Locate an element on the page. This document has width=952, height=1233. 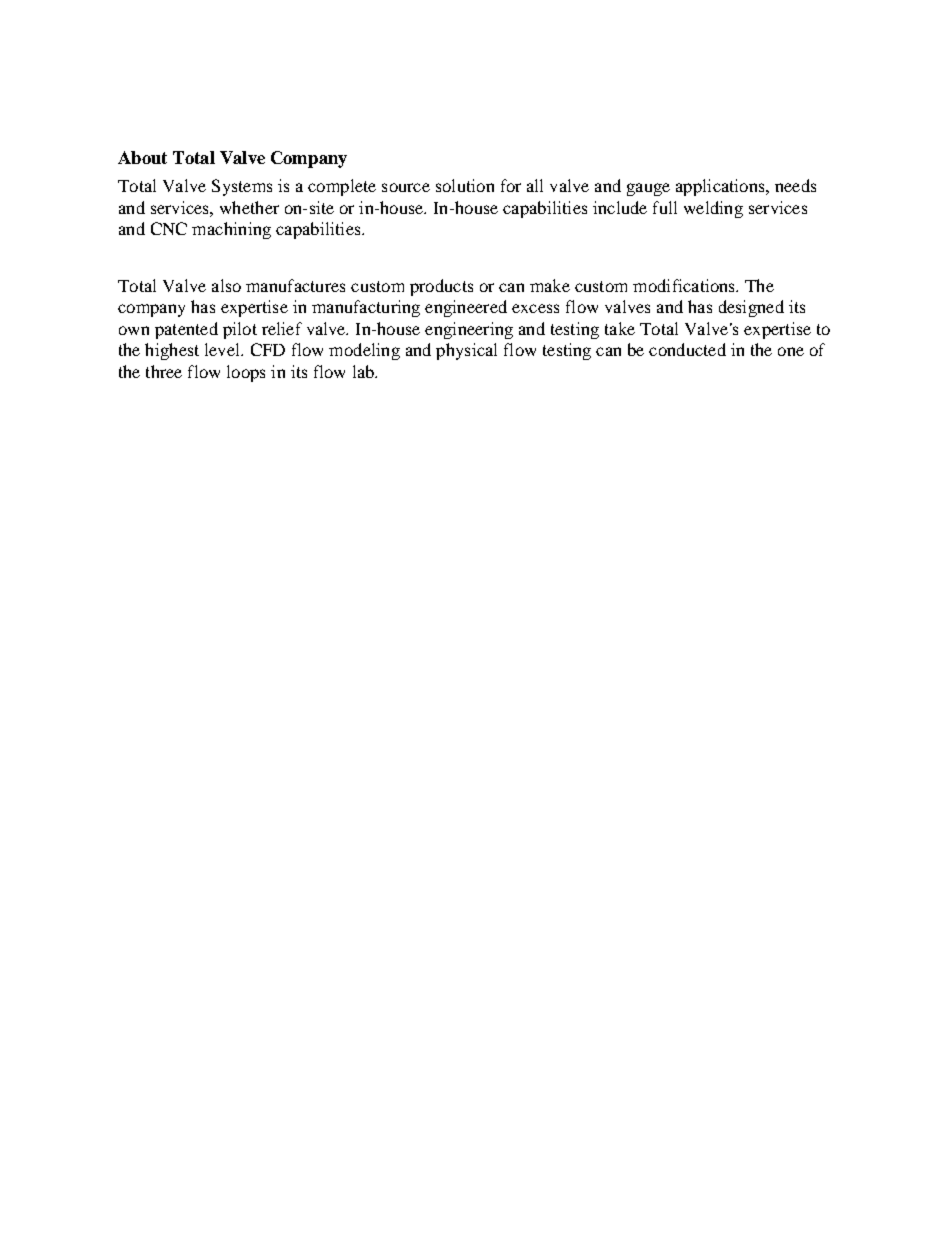
applications is located at coordinates (721, 187).
